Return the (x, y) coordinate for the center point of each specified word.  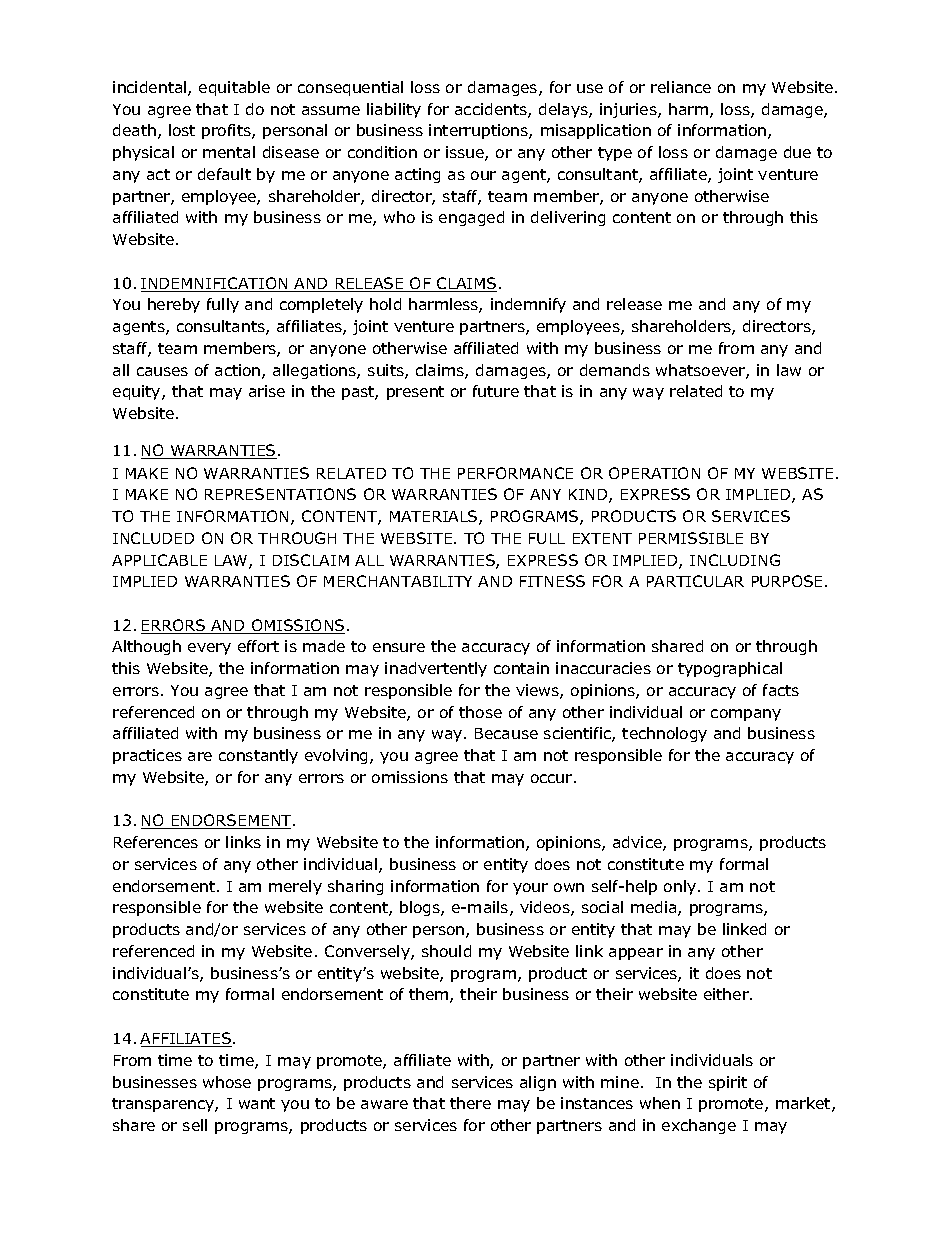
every (209, 649)
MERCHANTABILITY (398, 581)
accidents (492, 110)
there (470, 1103)
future (496, 391)
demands (615, 370)
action (239, 371)
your (530, 889)
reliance (681, 87)
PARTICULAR (695, 581)
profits (227, 131)
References (156, 842)
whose (227, 1082)
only (681, 887)
